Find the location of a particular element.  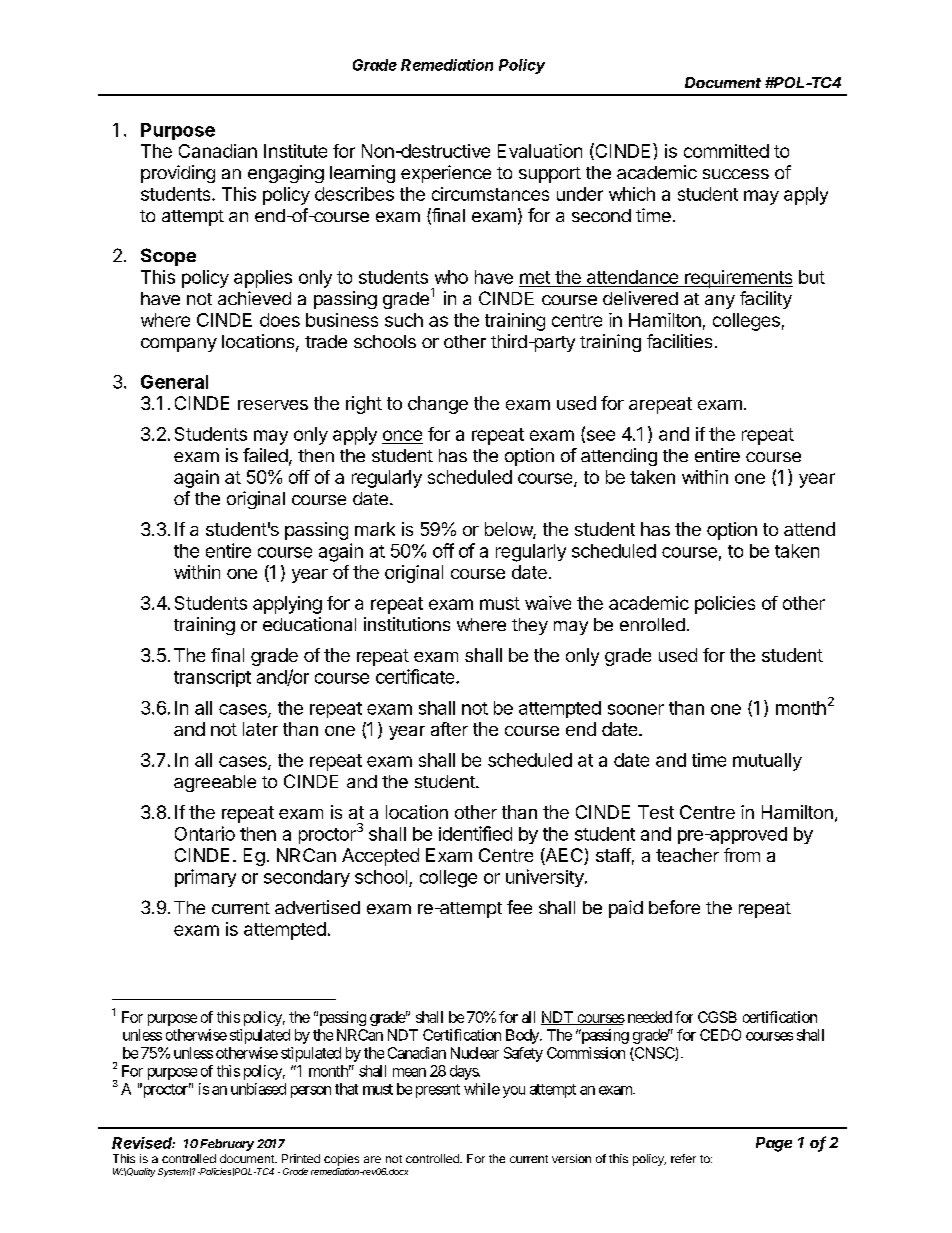

engaging is located at coordinates (286, 174).
